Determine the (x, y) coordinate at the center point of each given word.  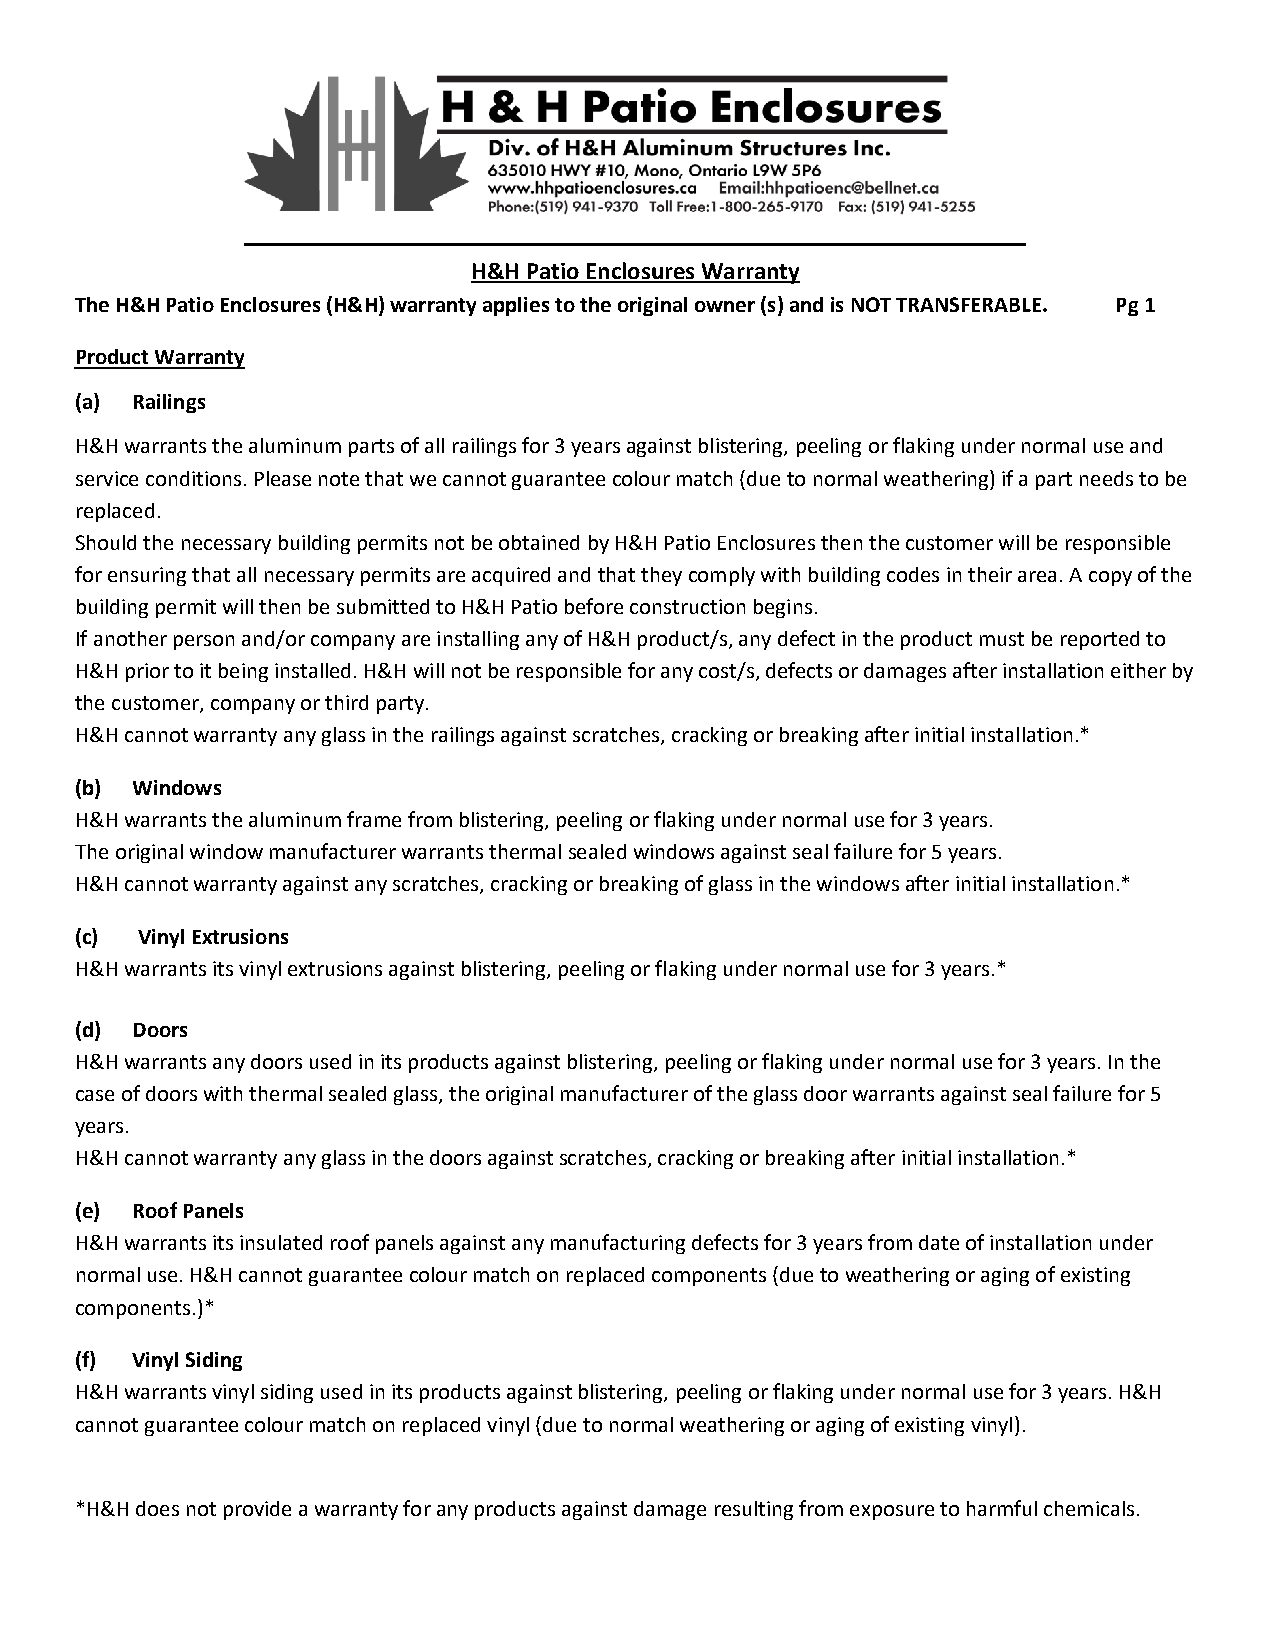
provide (257, 1510)
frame (374, 819)
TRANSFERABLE (970, 304)
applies (516, 306)
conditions (193, 478)
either (1138, 670)
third (346, 702)
